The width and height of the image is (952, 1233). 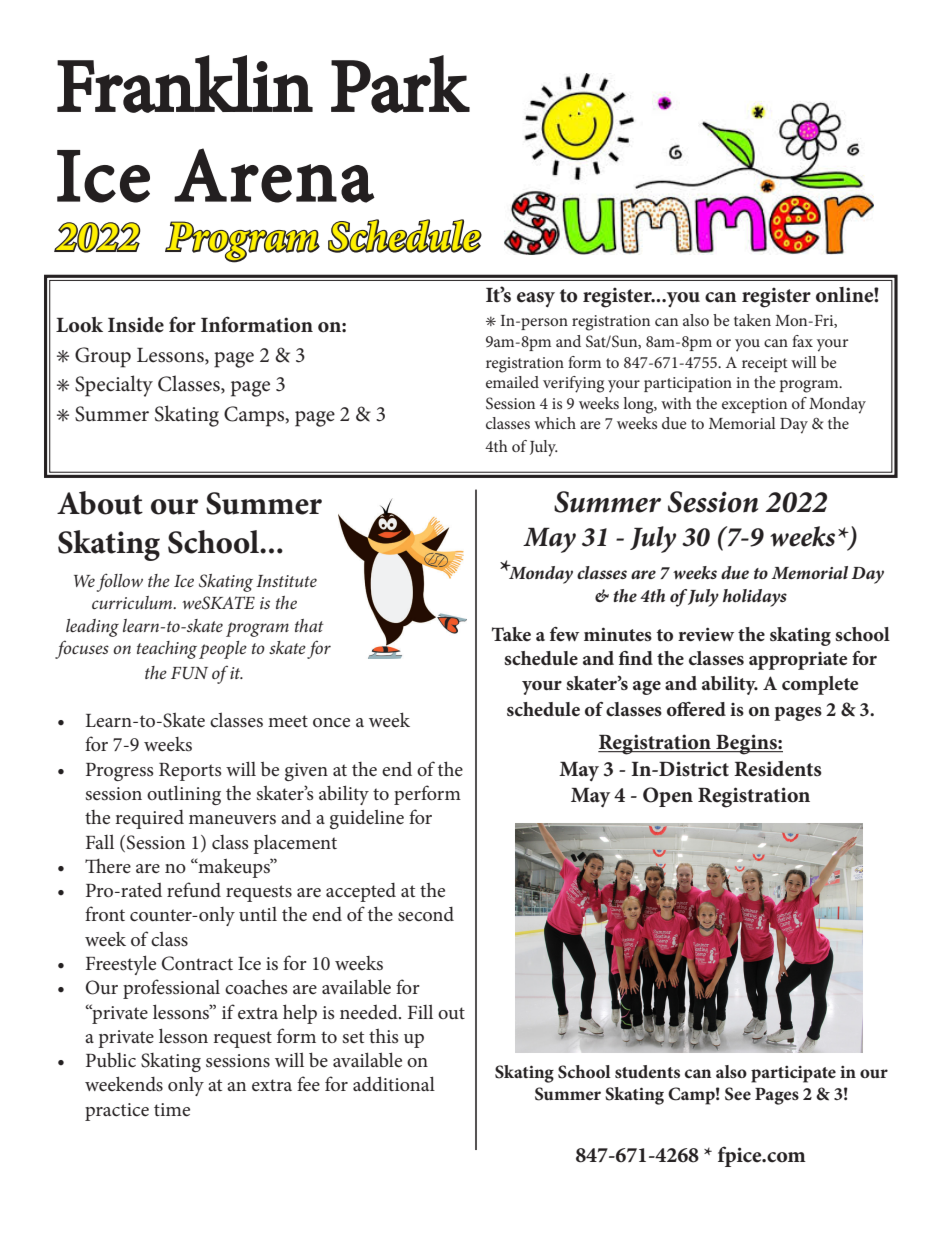 I want to click on time, so click(x=172, y=1110).
